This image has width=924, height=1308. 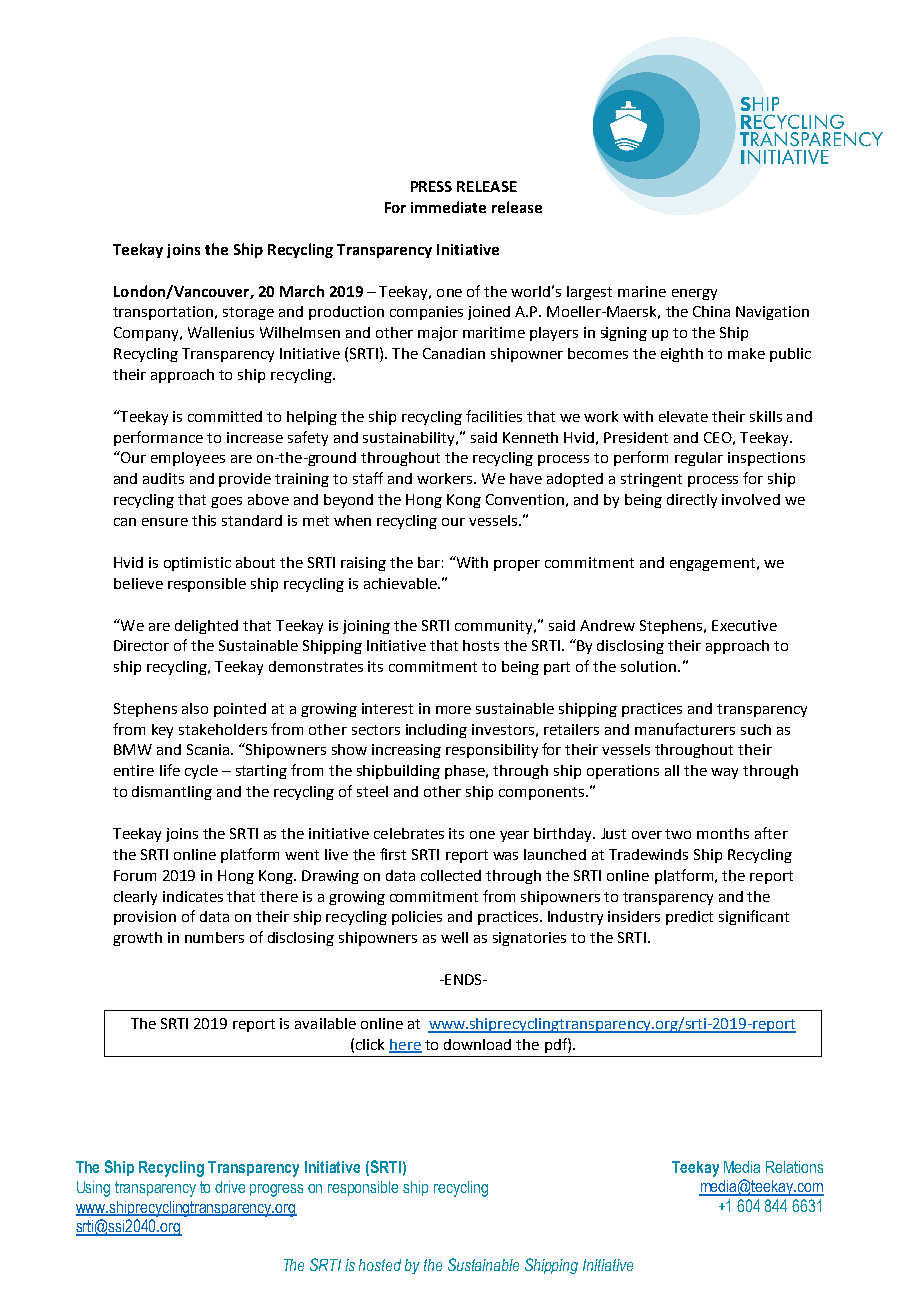 I want to click on including, so click(x=436, y=731).
